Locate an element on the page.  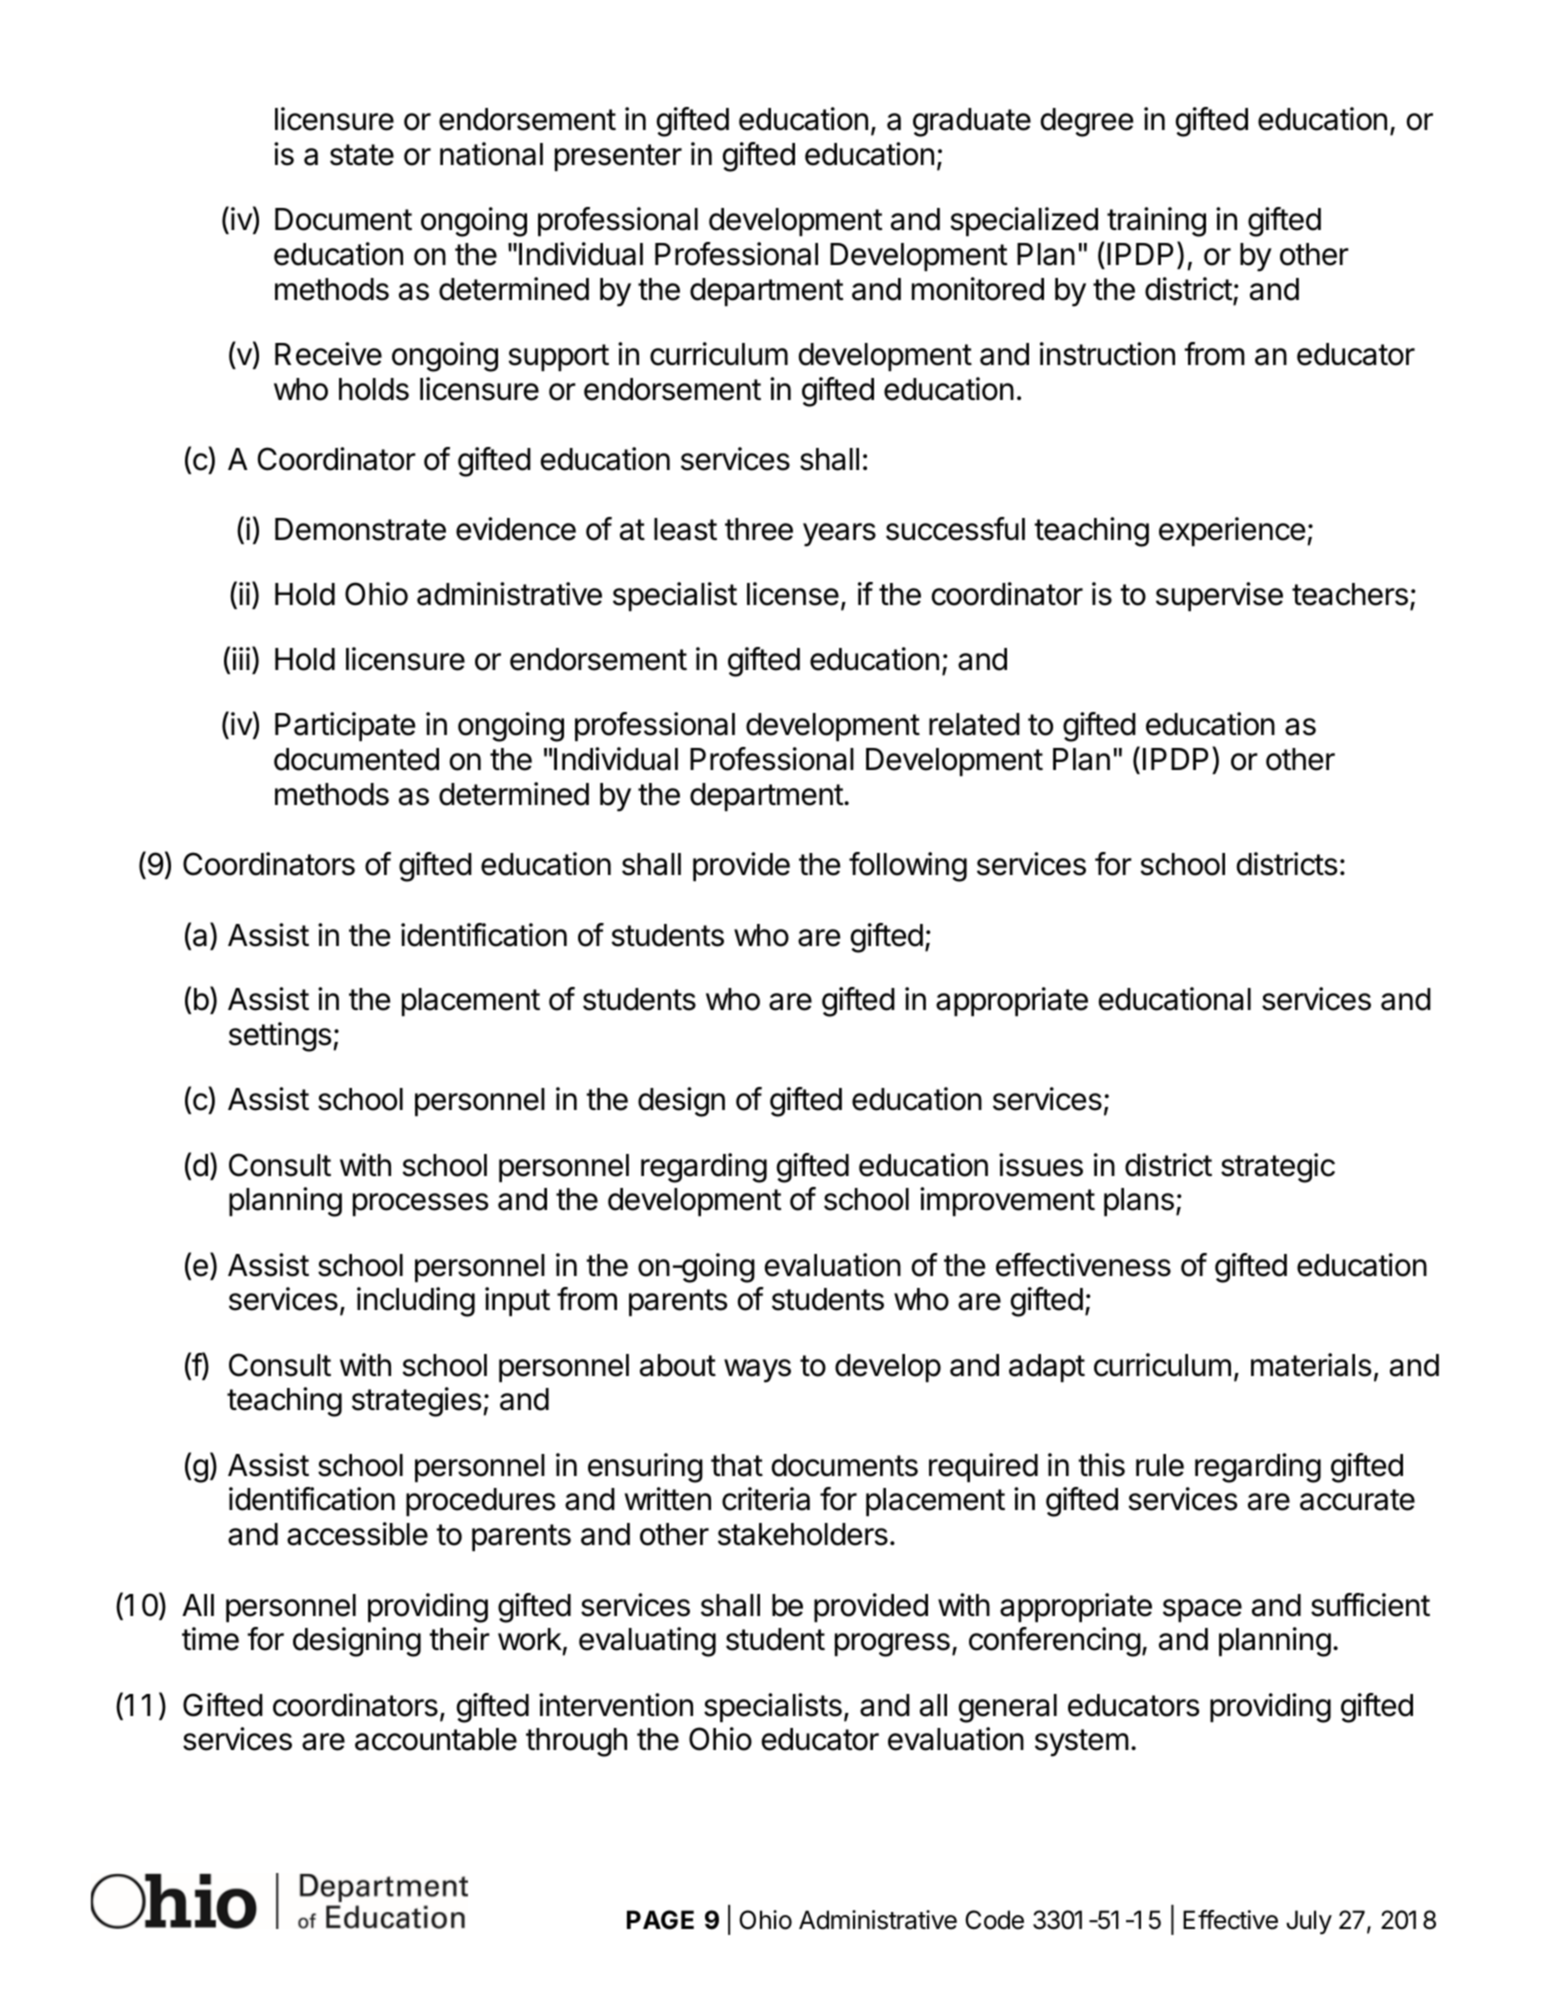
PAGE is located at coordinates (660, 1920).
